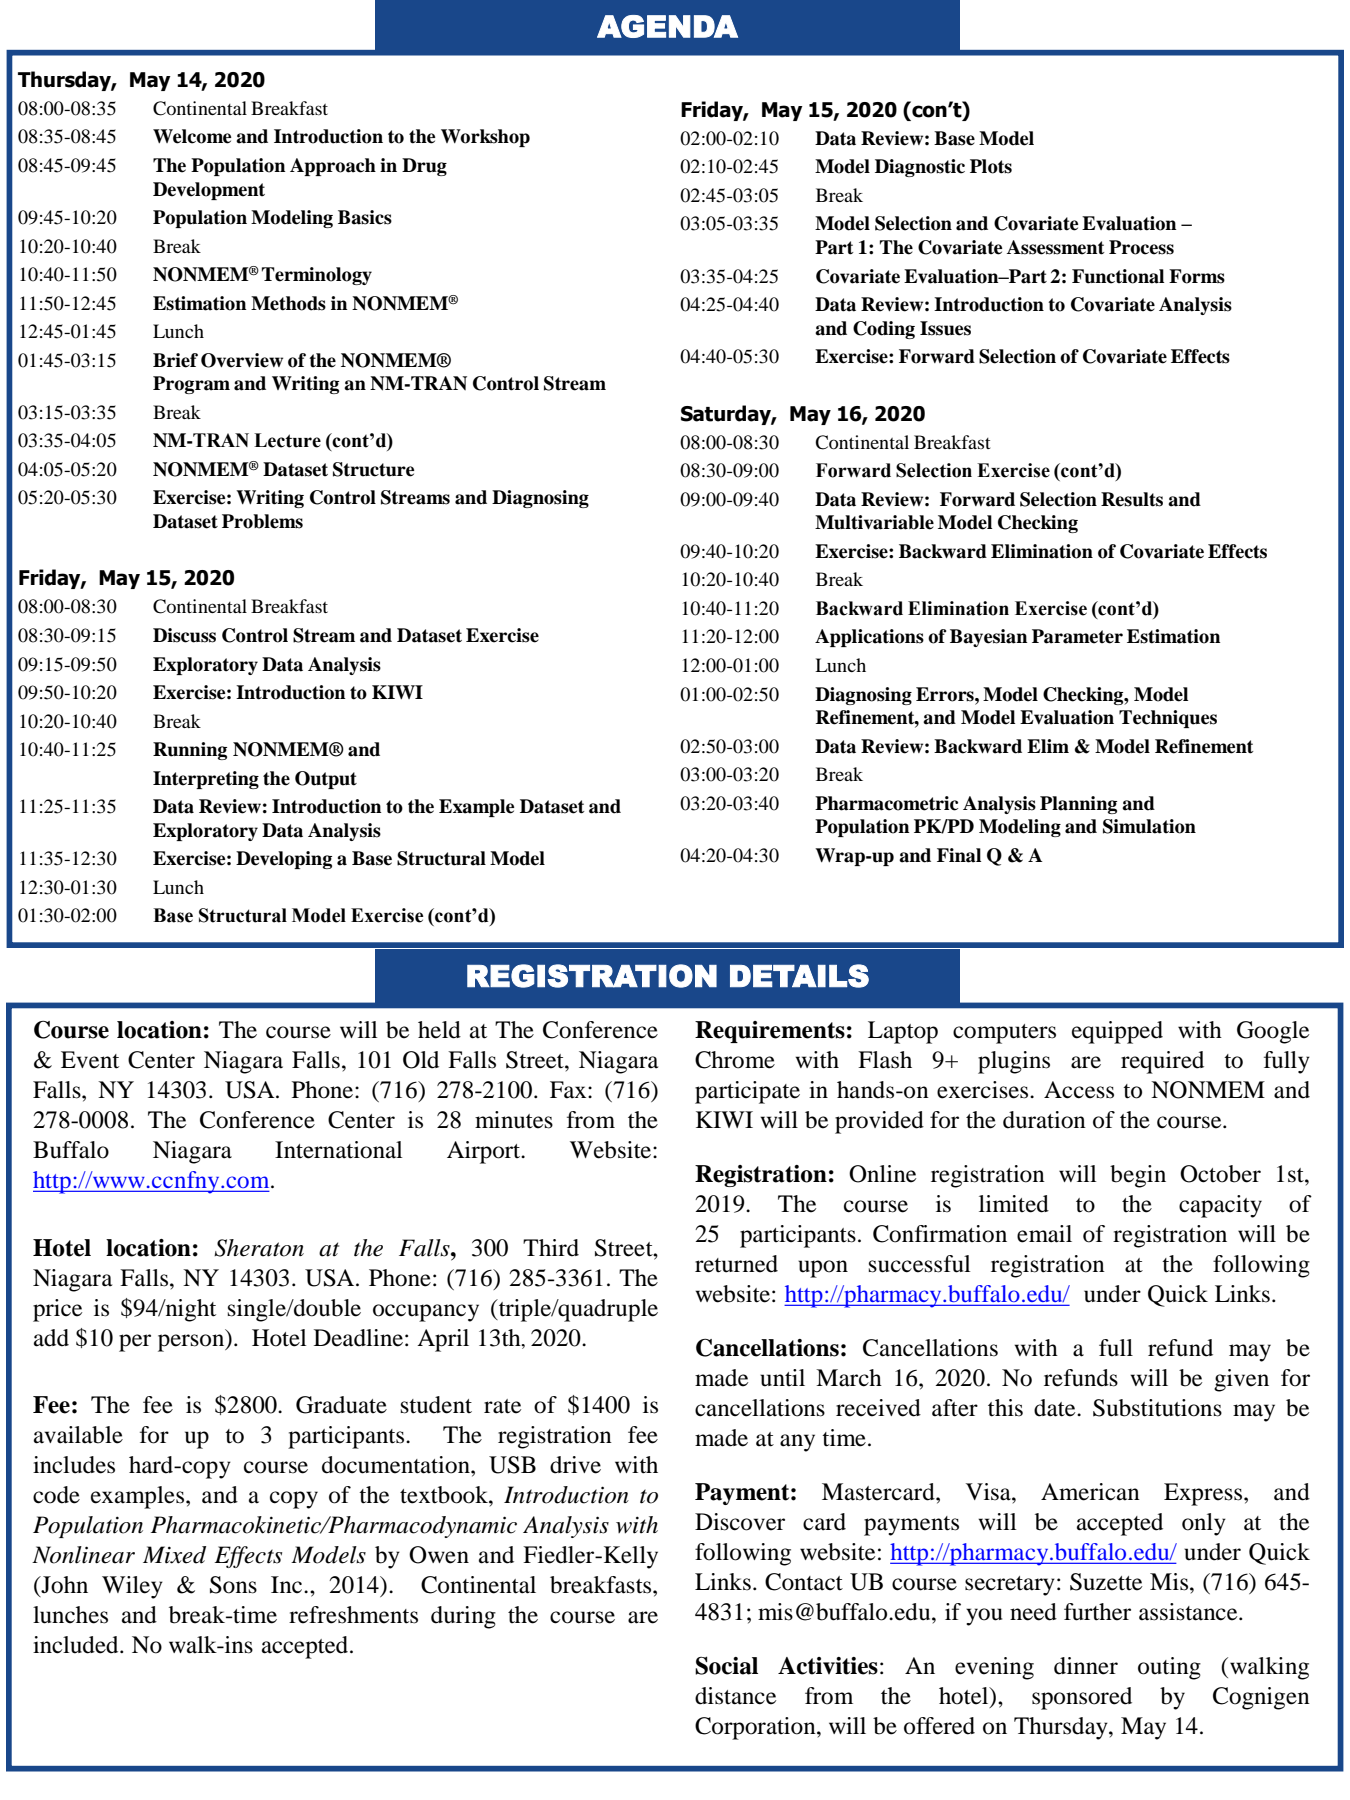 This screenshot has height=1800, width=1350. Describe the element at coordinates (284, 860) in the screenshot. I see `Developing` at that location.
